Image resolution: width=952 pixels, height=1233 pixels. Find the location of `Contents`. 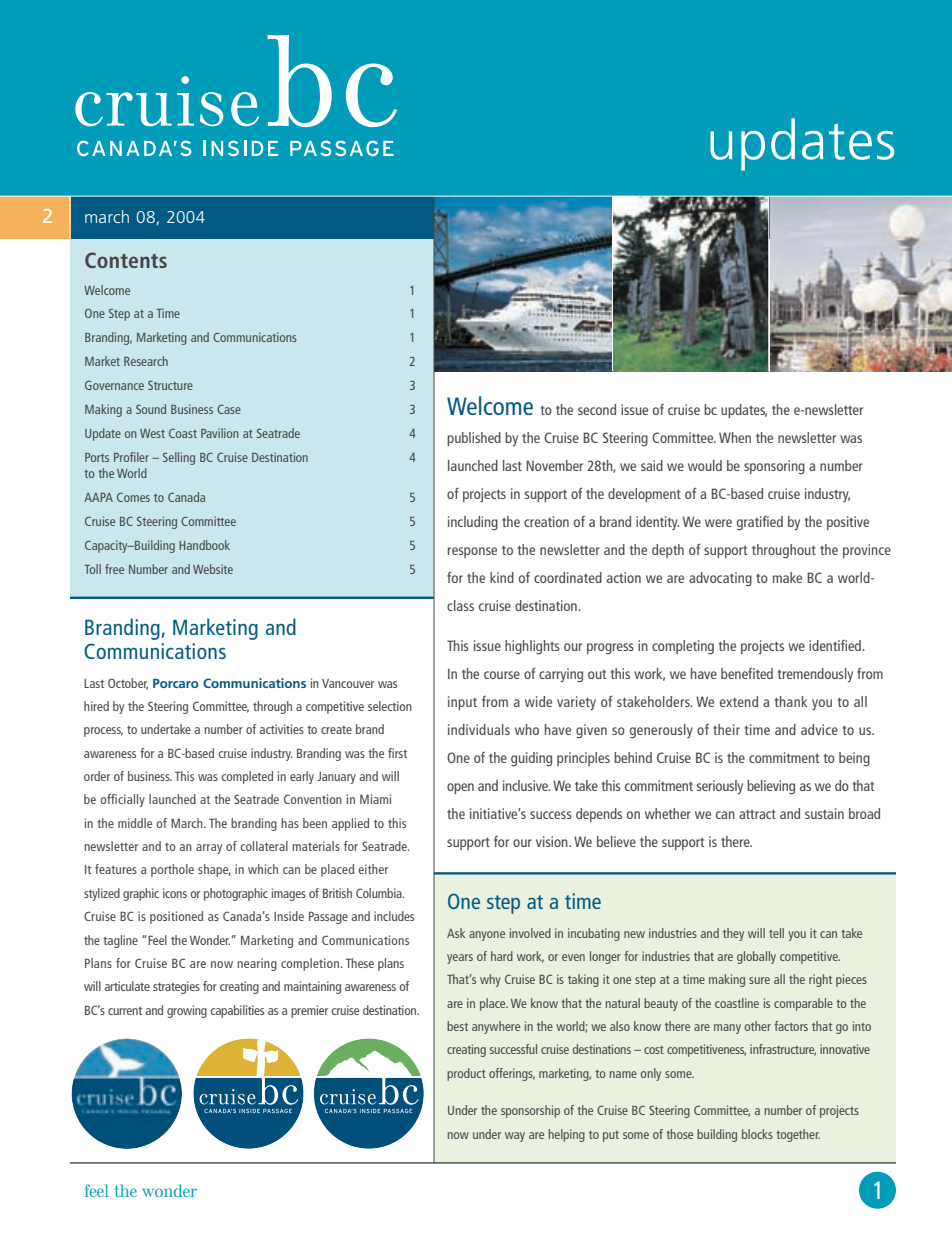

Contents is located at coordinates (126, 260).
